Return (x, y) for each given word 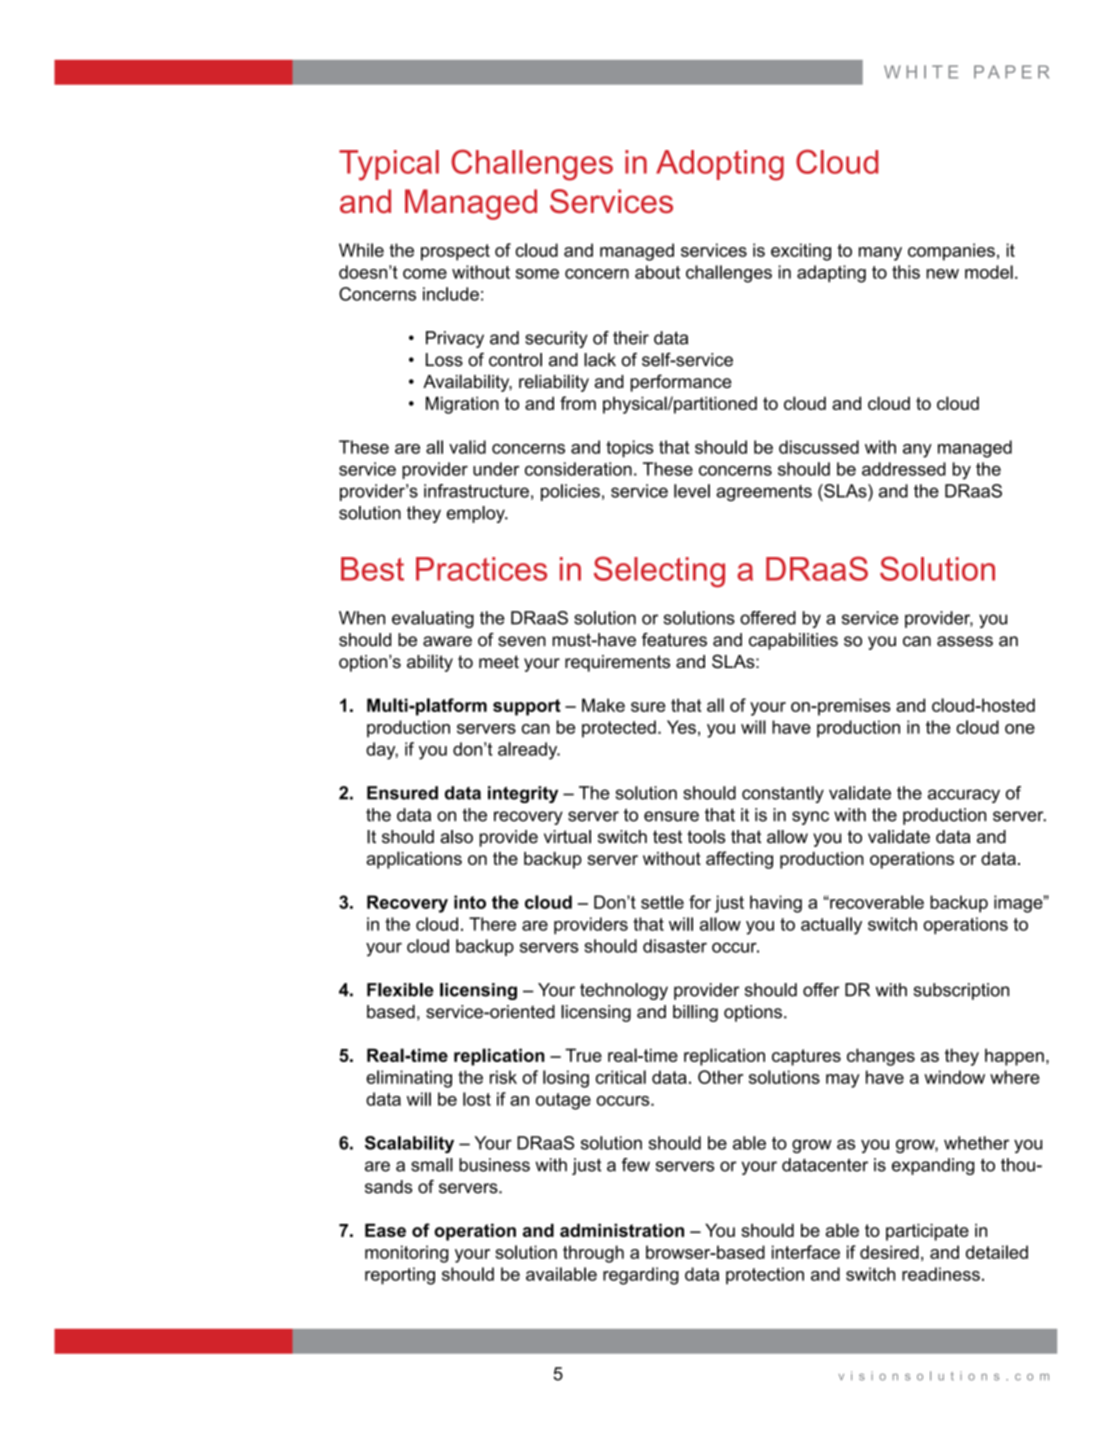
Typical (389, 165)
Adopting (720, 165)
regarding (641, 1276)
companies (951, 252)
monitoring (406, 1254)
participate (927, 1232)
